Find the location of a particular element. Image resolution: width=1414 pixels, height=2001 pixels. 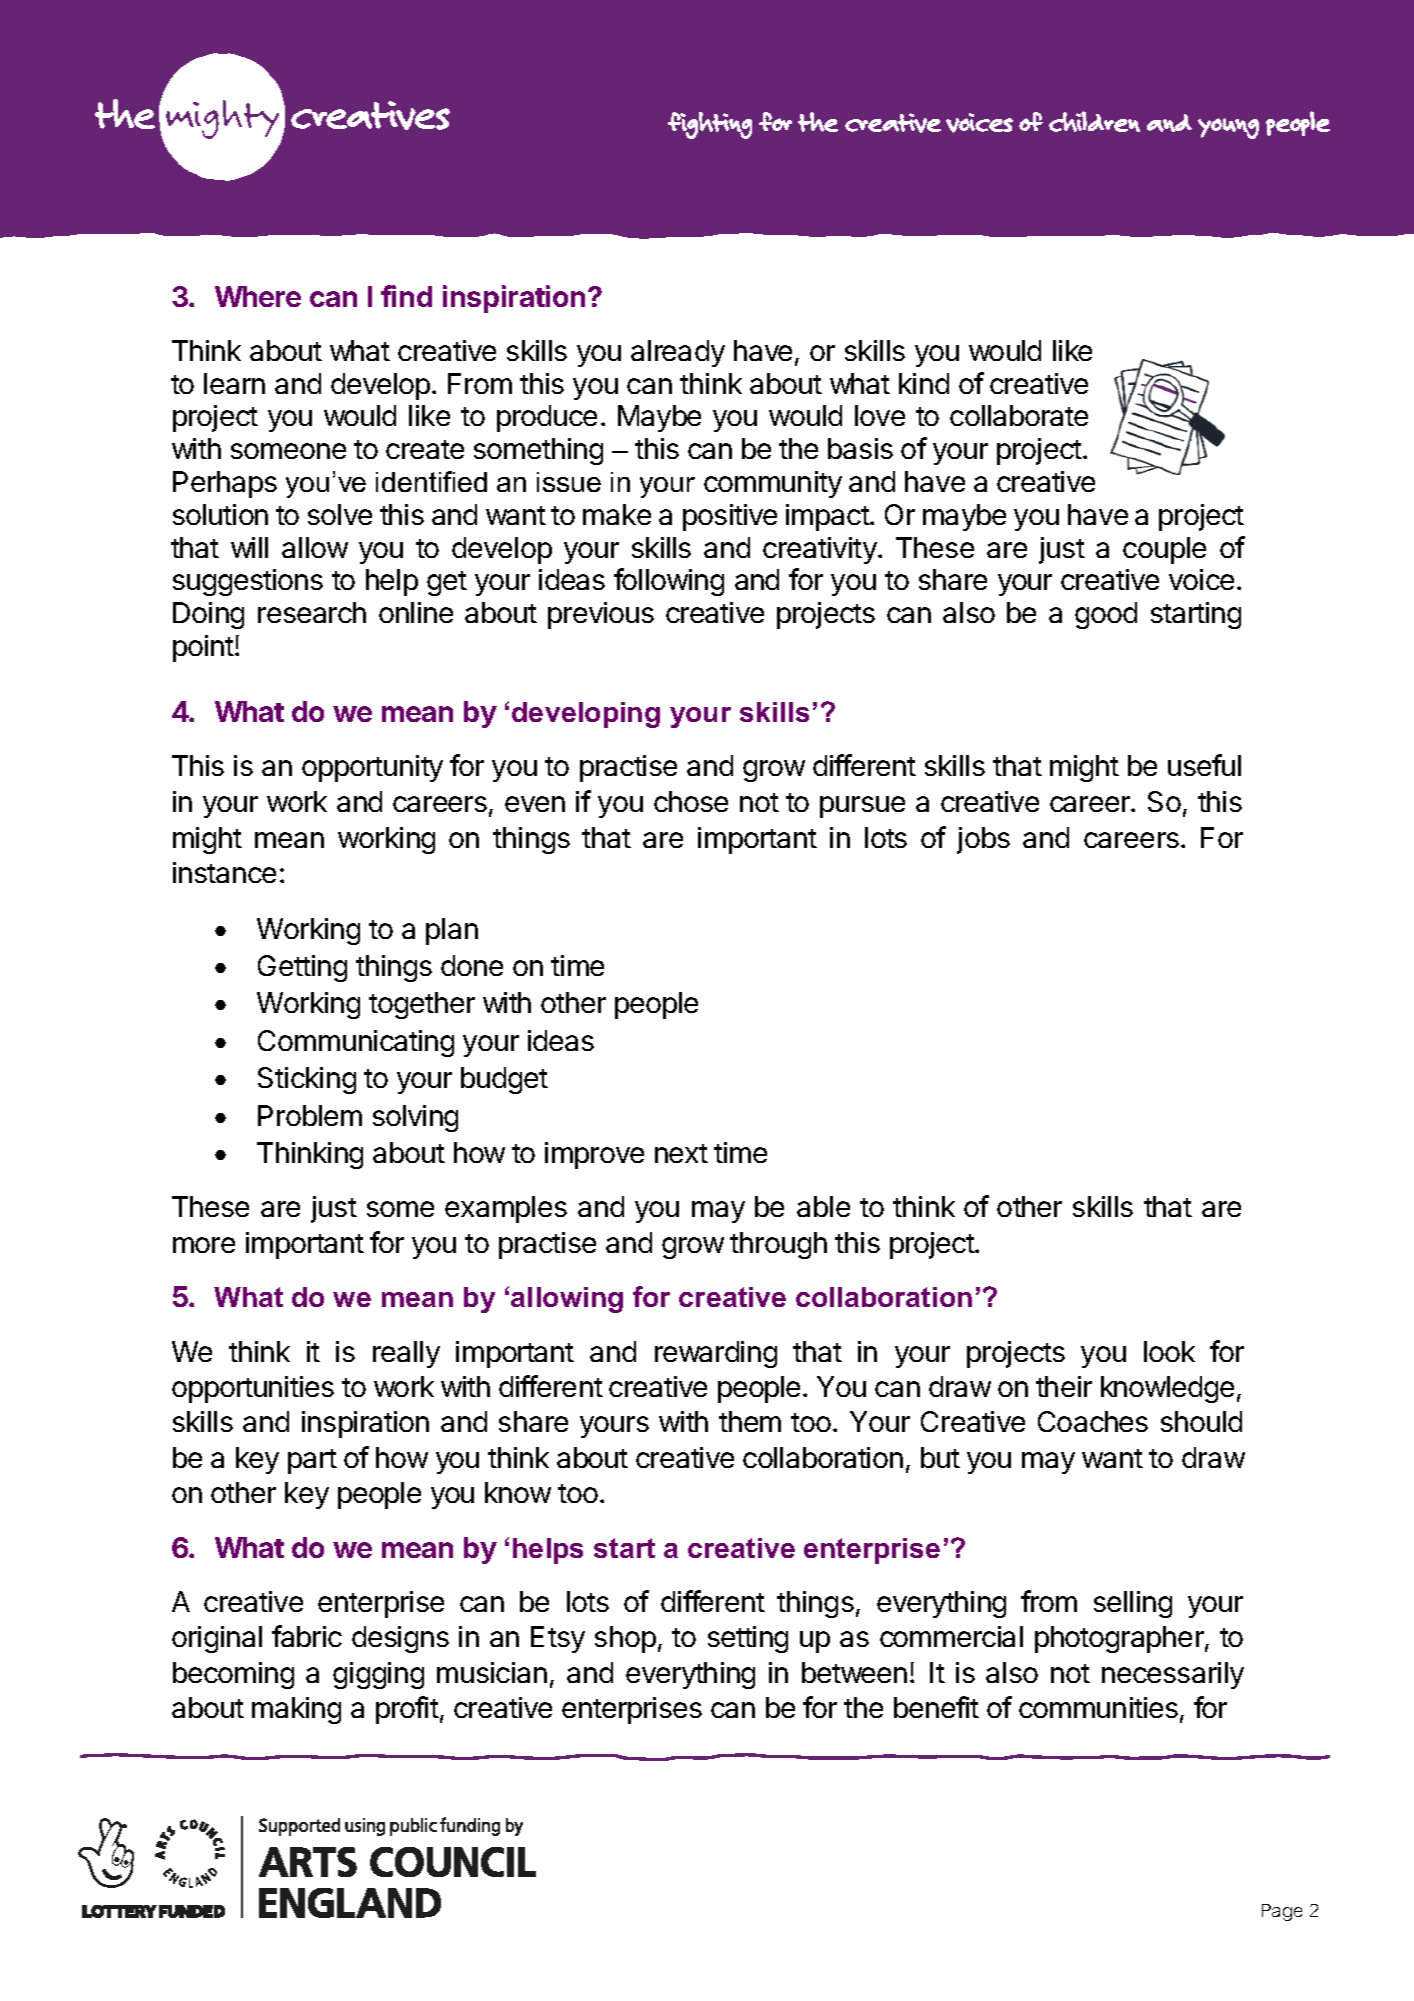

look is located at coordinates (1169, 1351).
